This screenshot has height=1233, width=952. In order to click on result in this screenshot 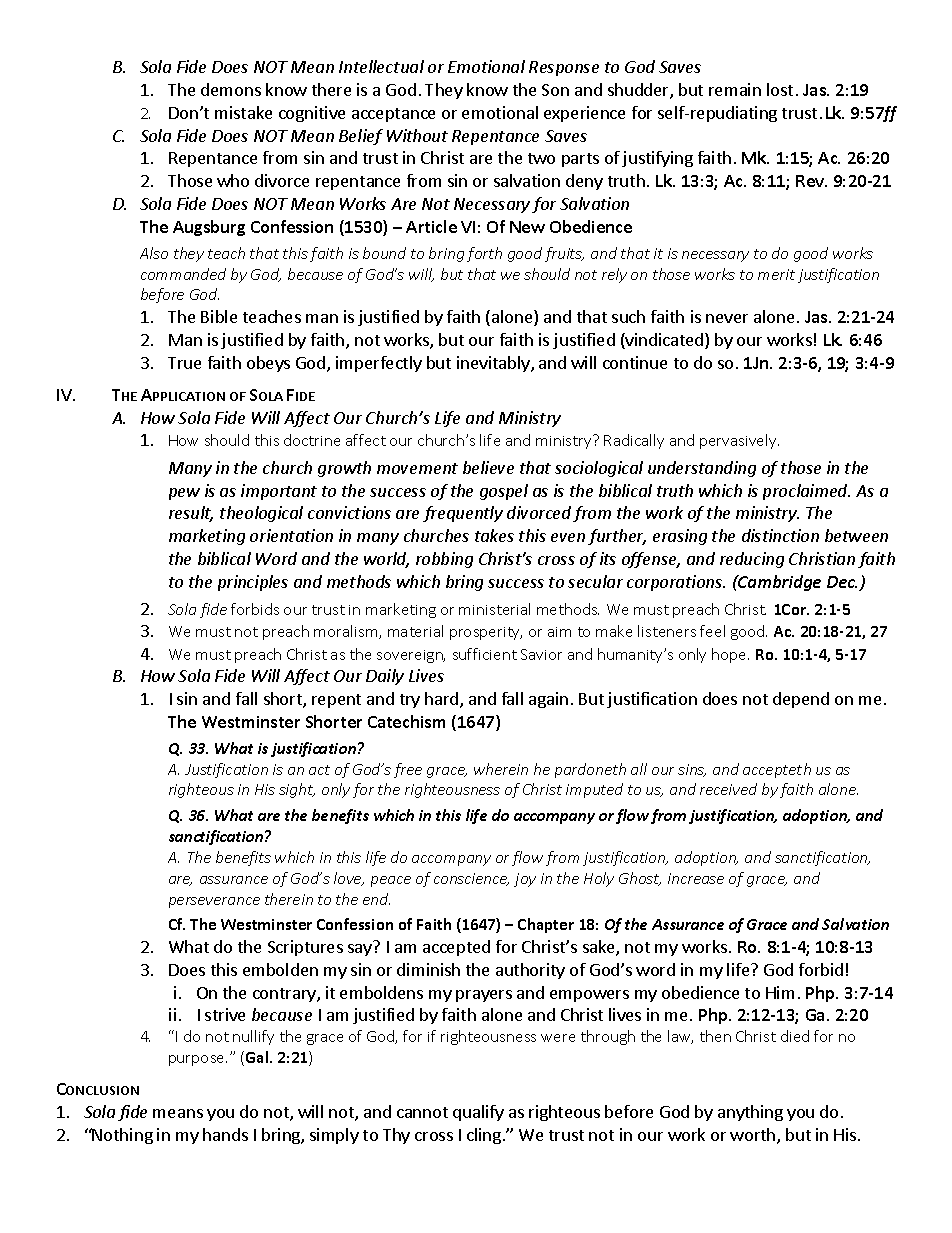, I will do `click(191, 514)`.
